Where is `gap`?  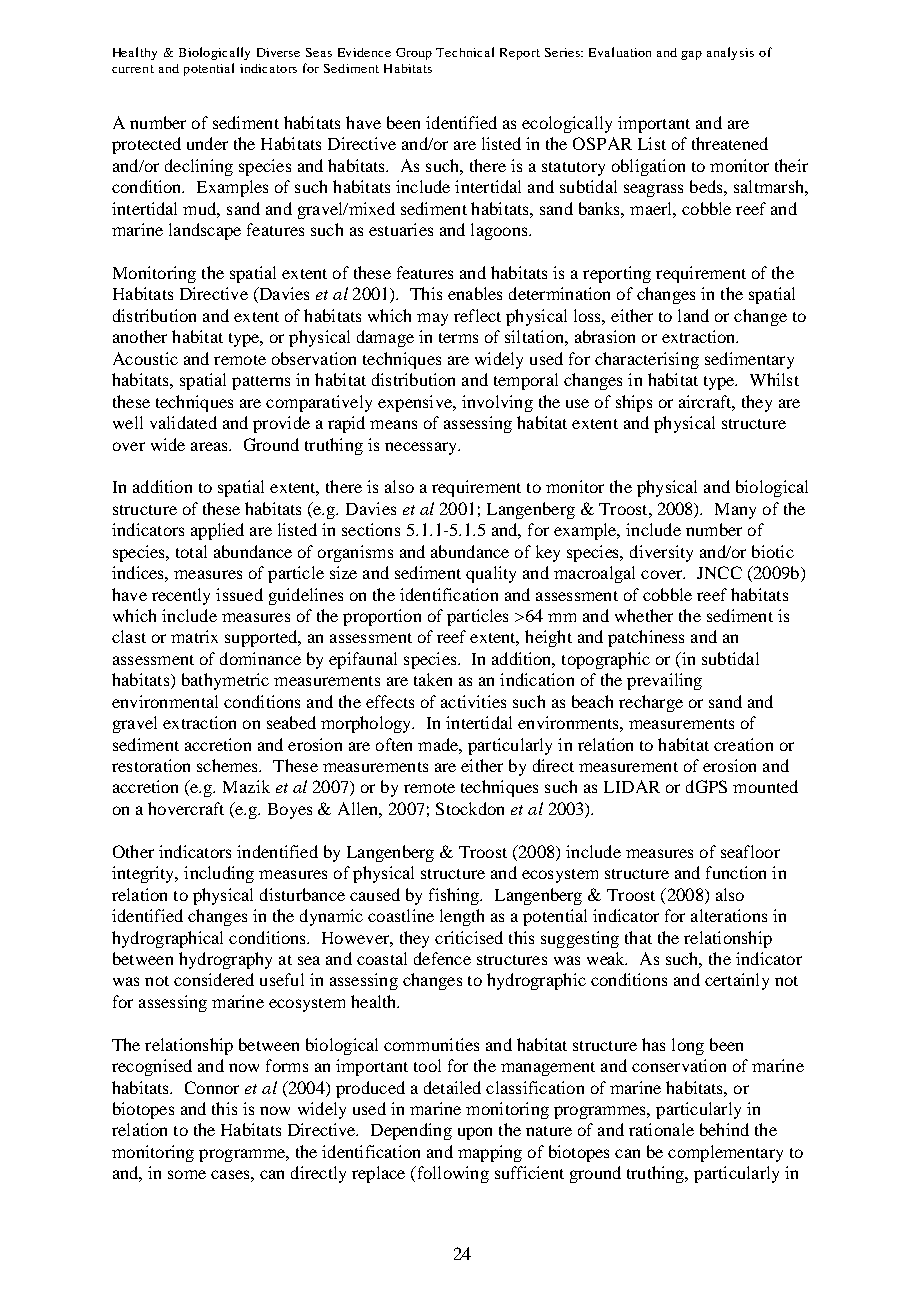
gap is located at coordinates (691, 55).
